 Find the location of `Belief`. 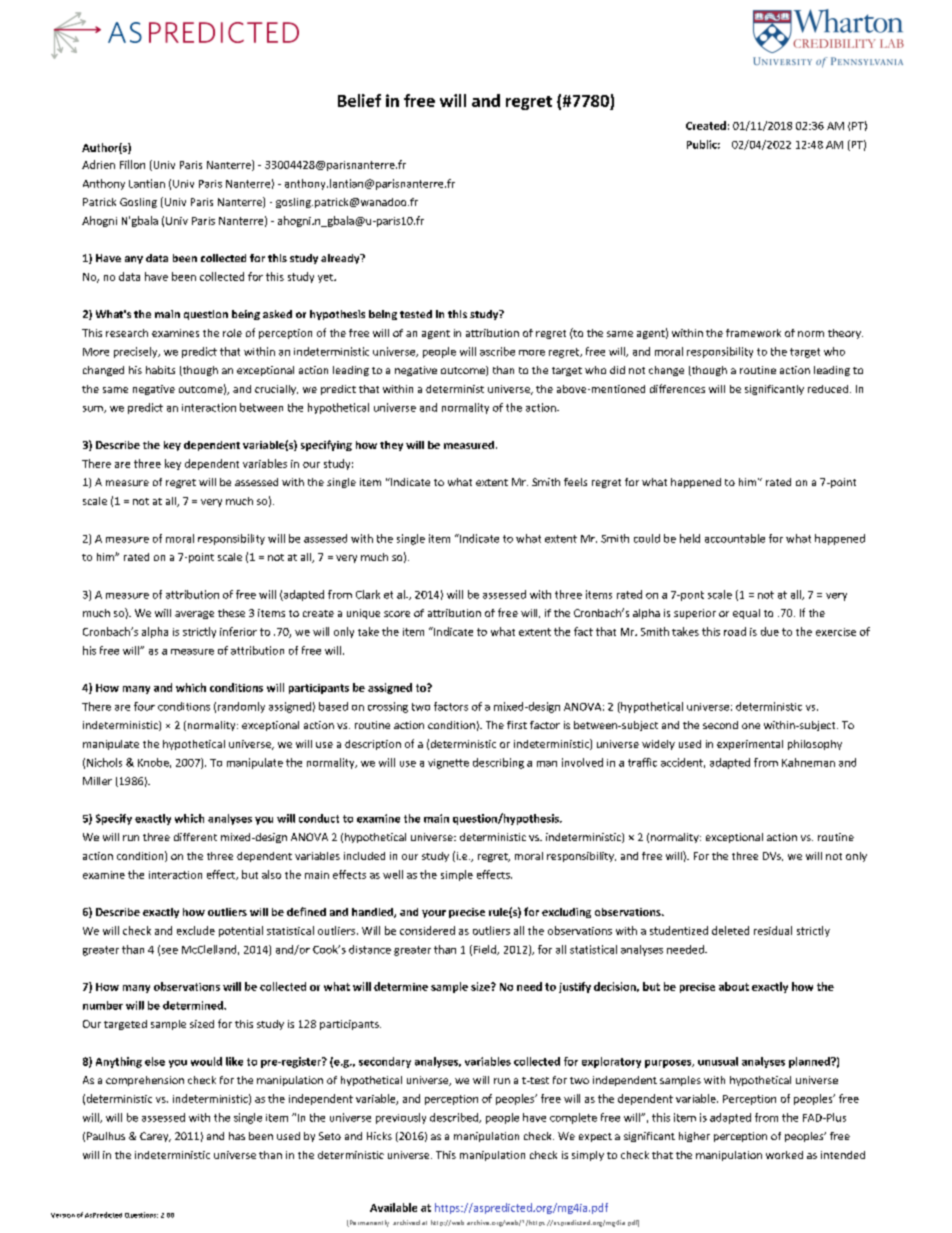

Belief is located at coordinates (359, 100).
